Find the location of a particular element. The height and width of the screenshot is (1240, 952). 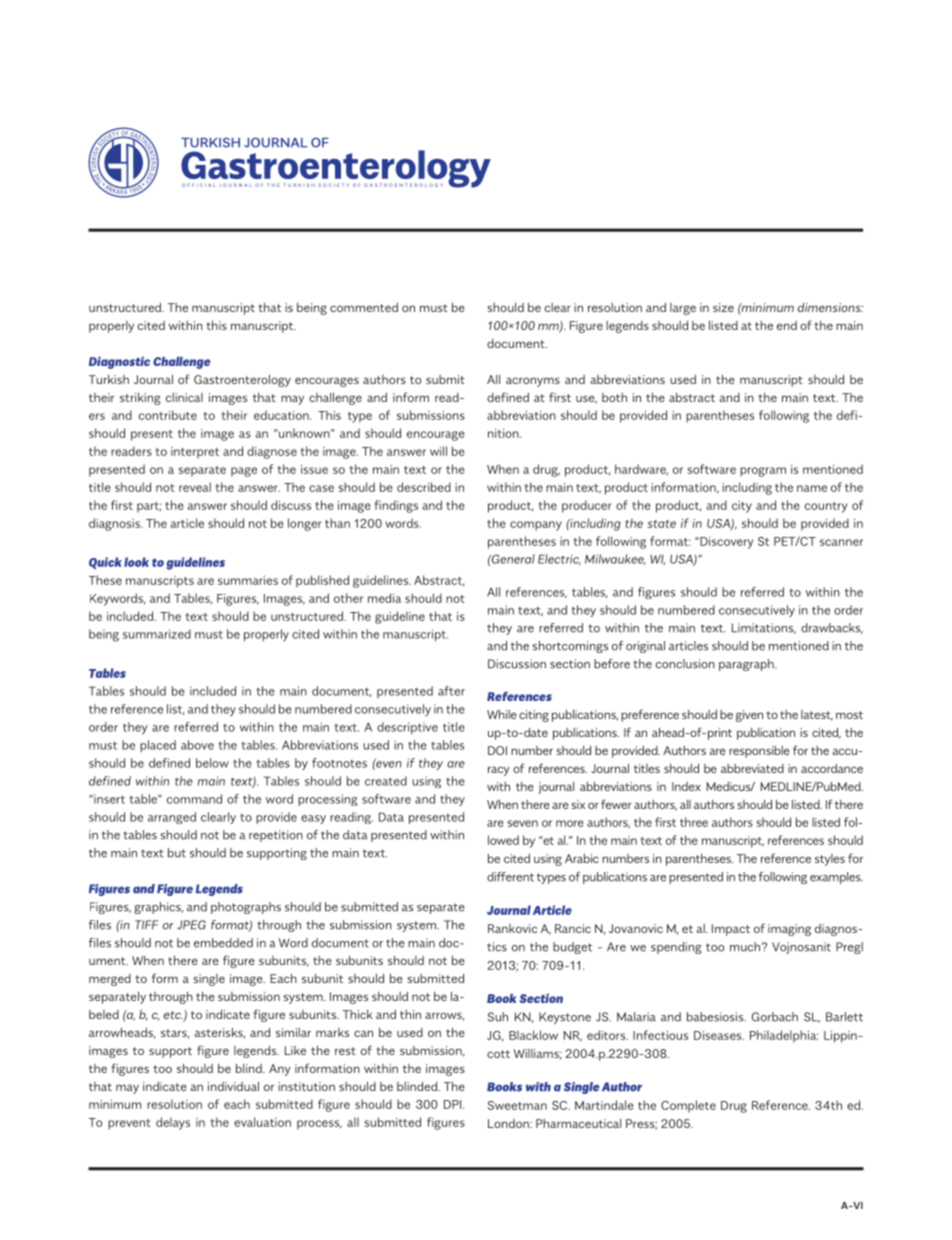

Gastroenterology is located at coordinates (242, 380).
